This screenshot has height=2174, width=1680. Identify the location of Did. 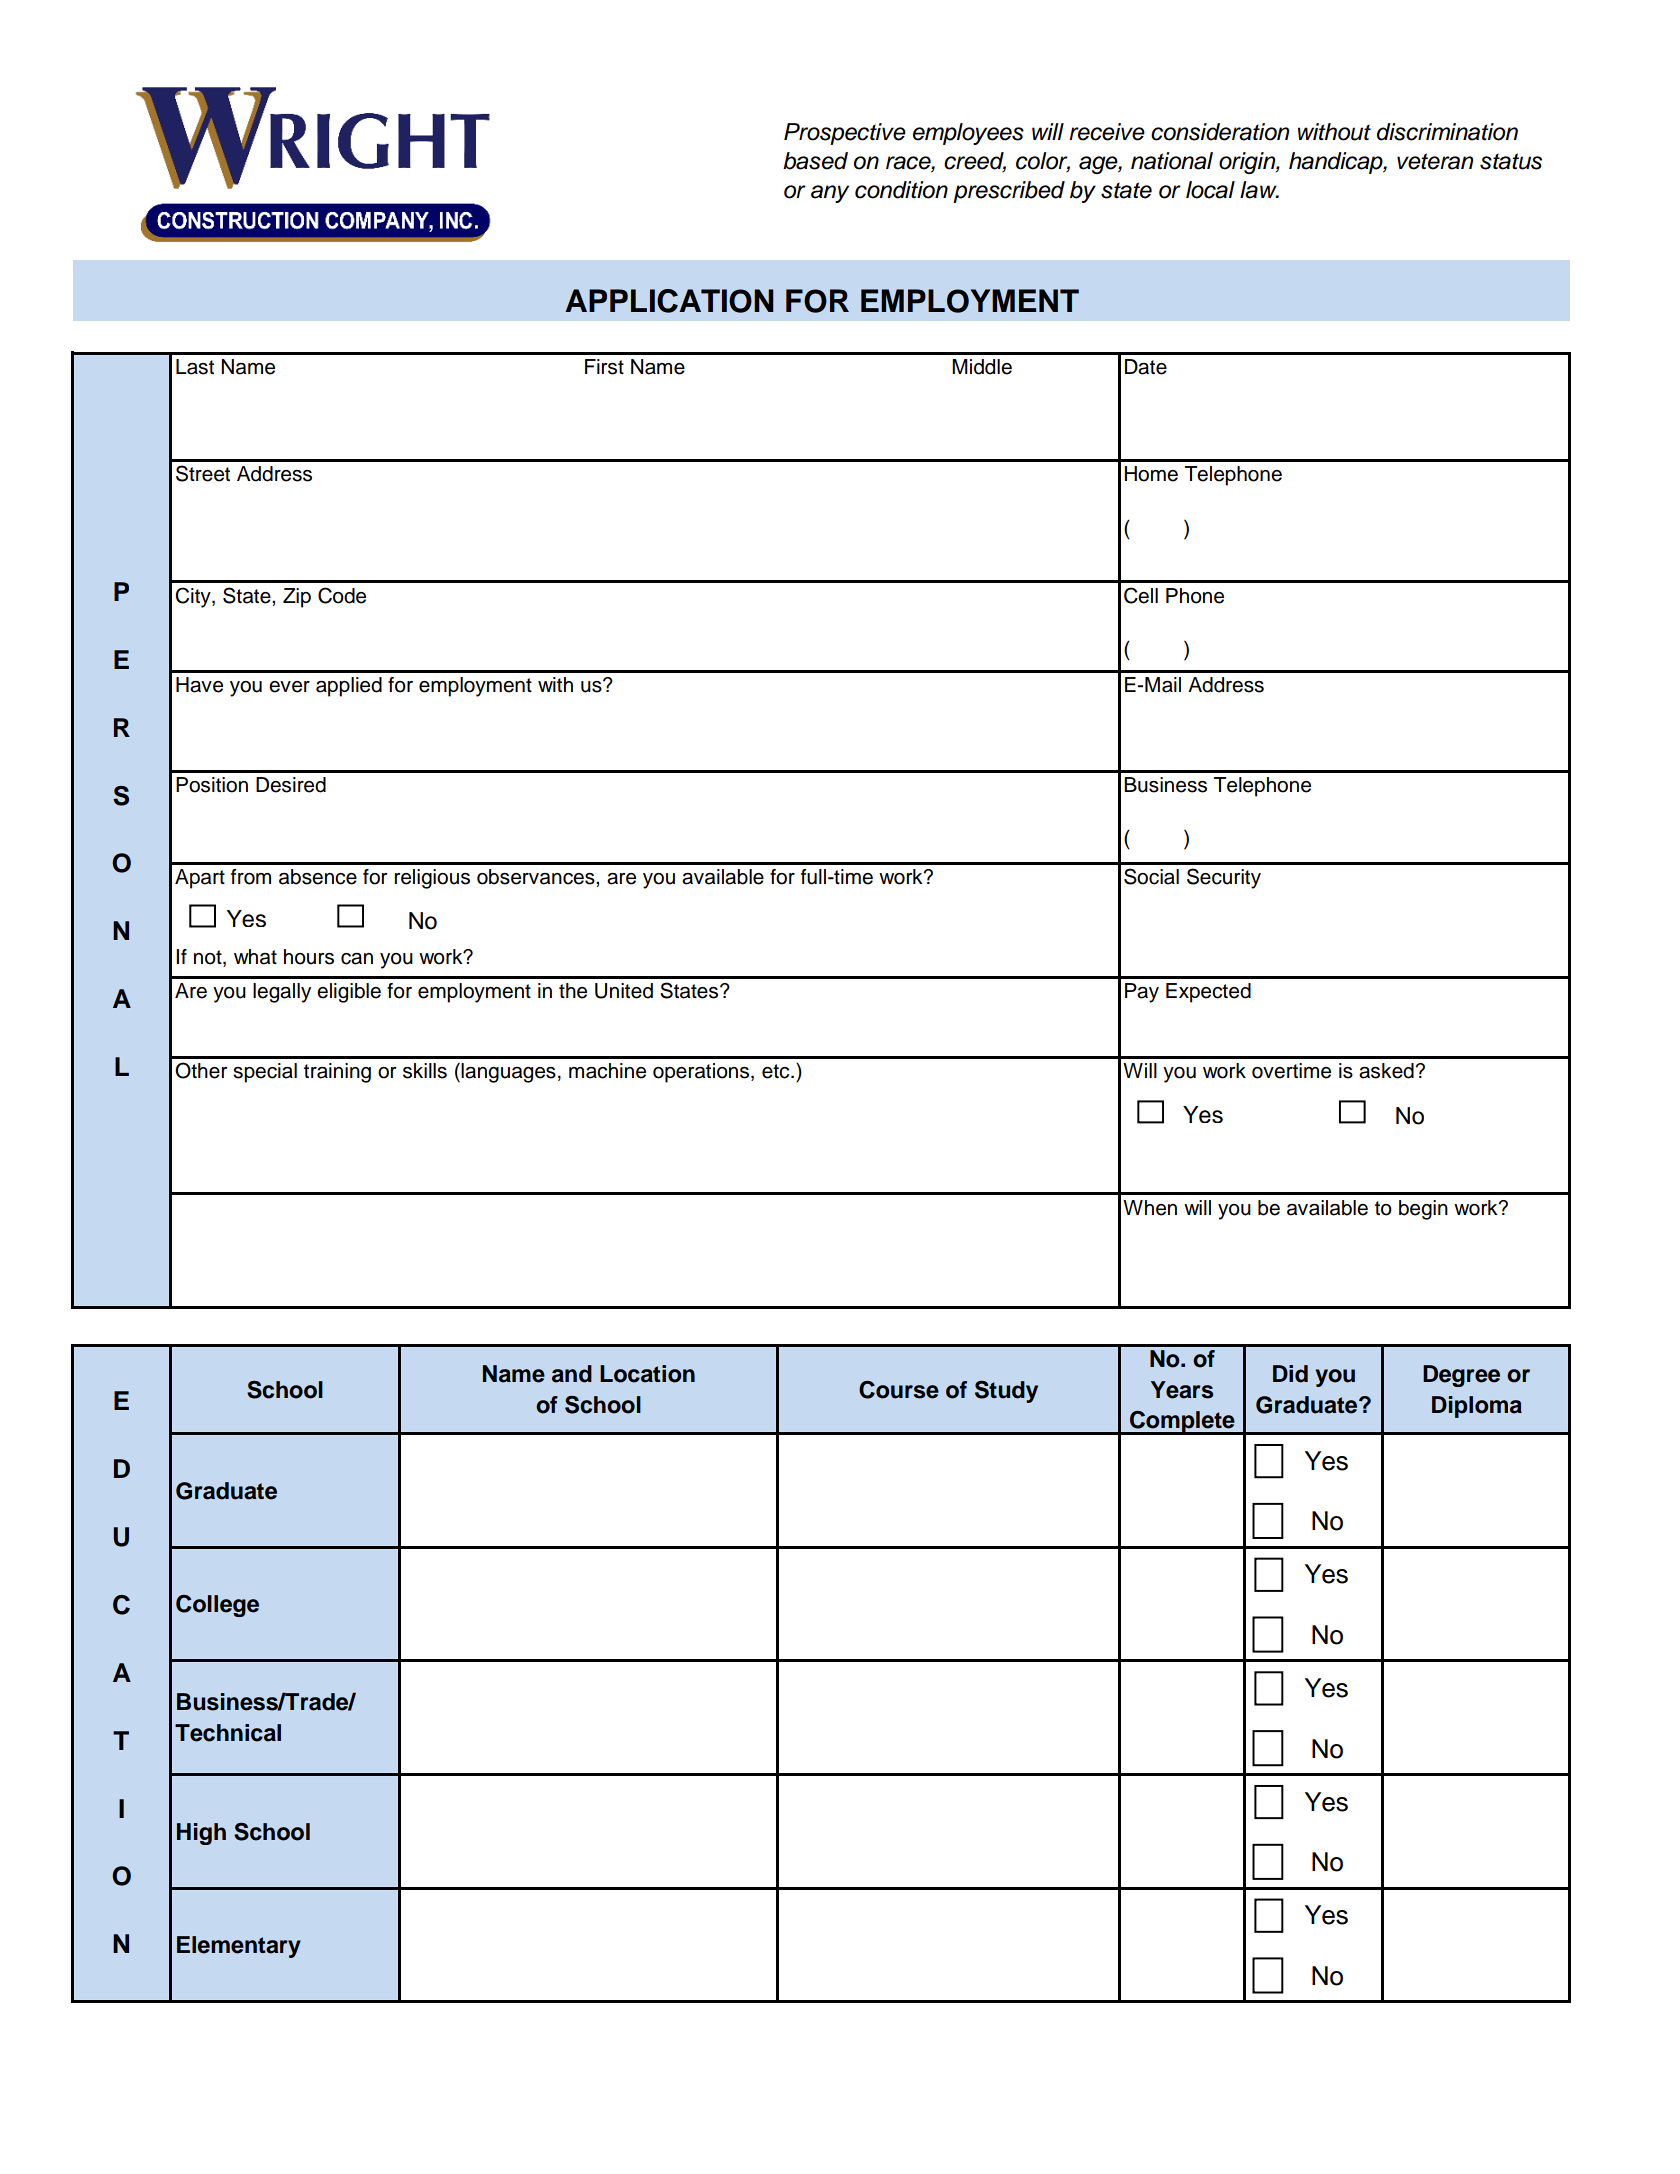
(1290, 1374).
